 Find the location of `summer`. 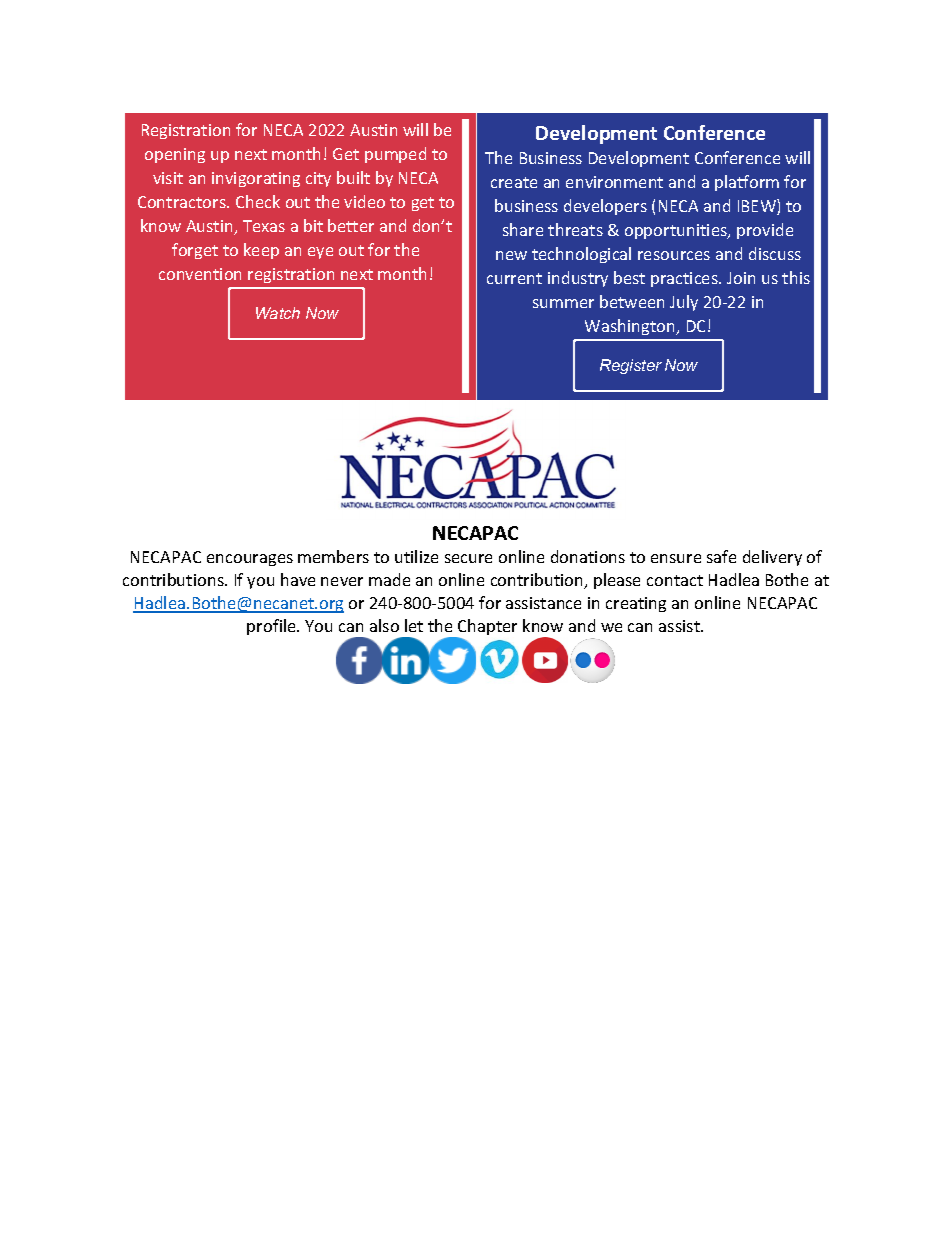

summer is located at coordinates (563, 303).
